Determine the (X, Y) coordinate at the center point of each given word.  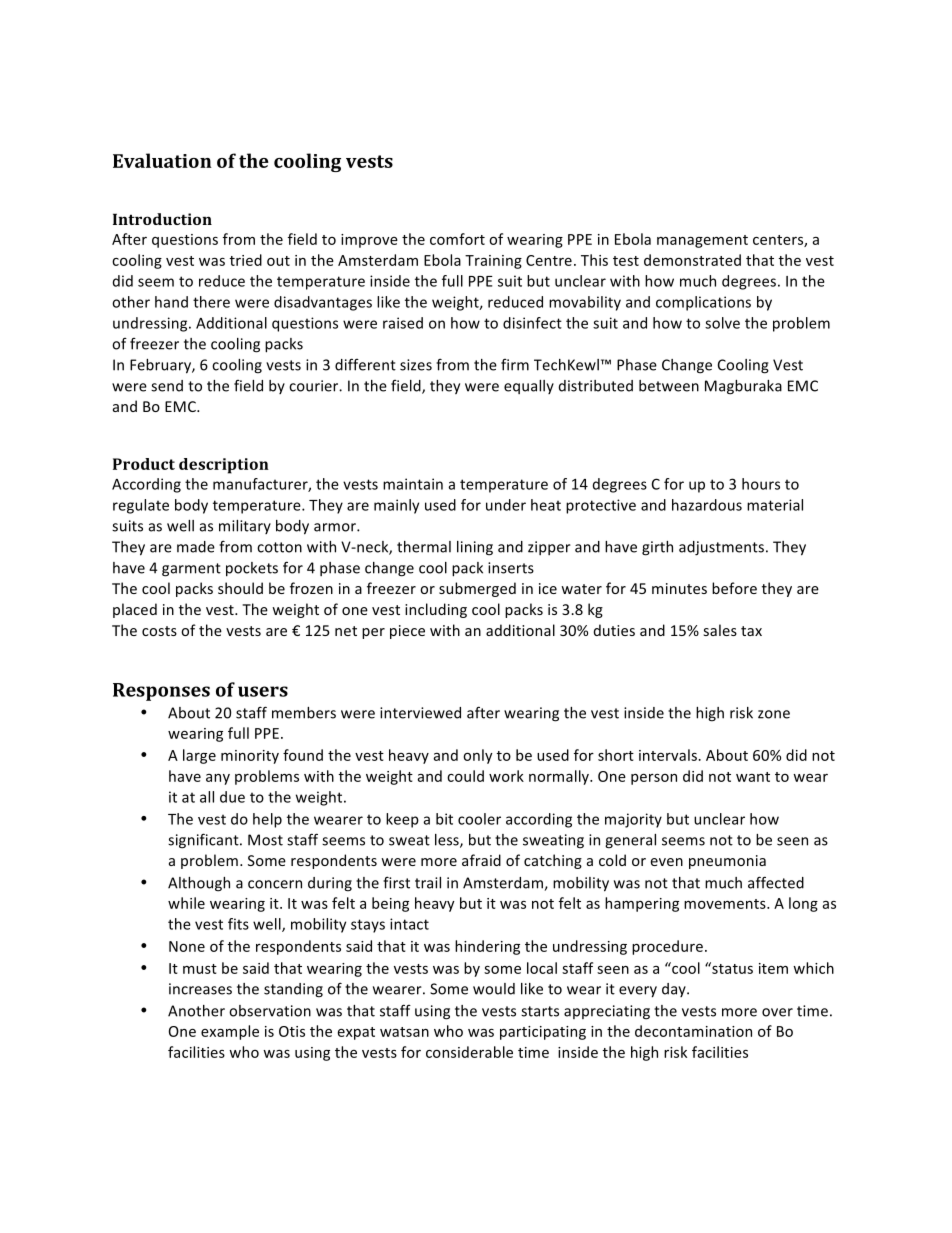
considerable (469, 1052)
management (702, 241)
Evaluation (162, 160)
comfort (457, 239)
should (240, 588)
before (734, 588)
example (230, 1032)
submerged (477, 589)
